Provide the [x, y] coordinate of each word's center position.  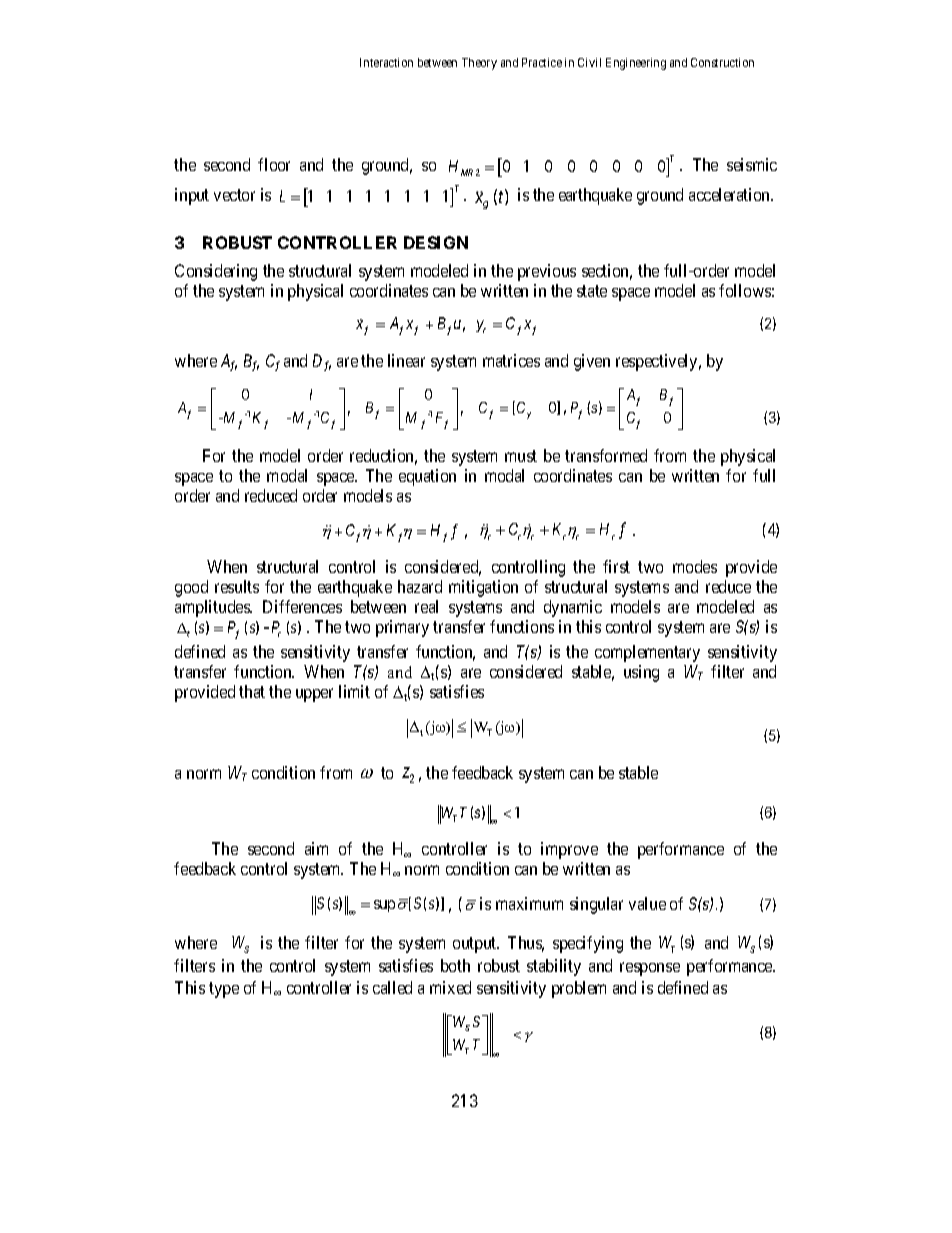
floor [274, 164]
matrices [511, 360]
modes [695, 566]
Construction [722, 62]
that [252, 691]
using [641, 673]
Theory [479, 64]
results [237, 586]
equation [427, 477]
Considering [216, 272]
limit [354, 691]
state [592, 291]
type [224, 990]
